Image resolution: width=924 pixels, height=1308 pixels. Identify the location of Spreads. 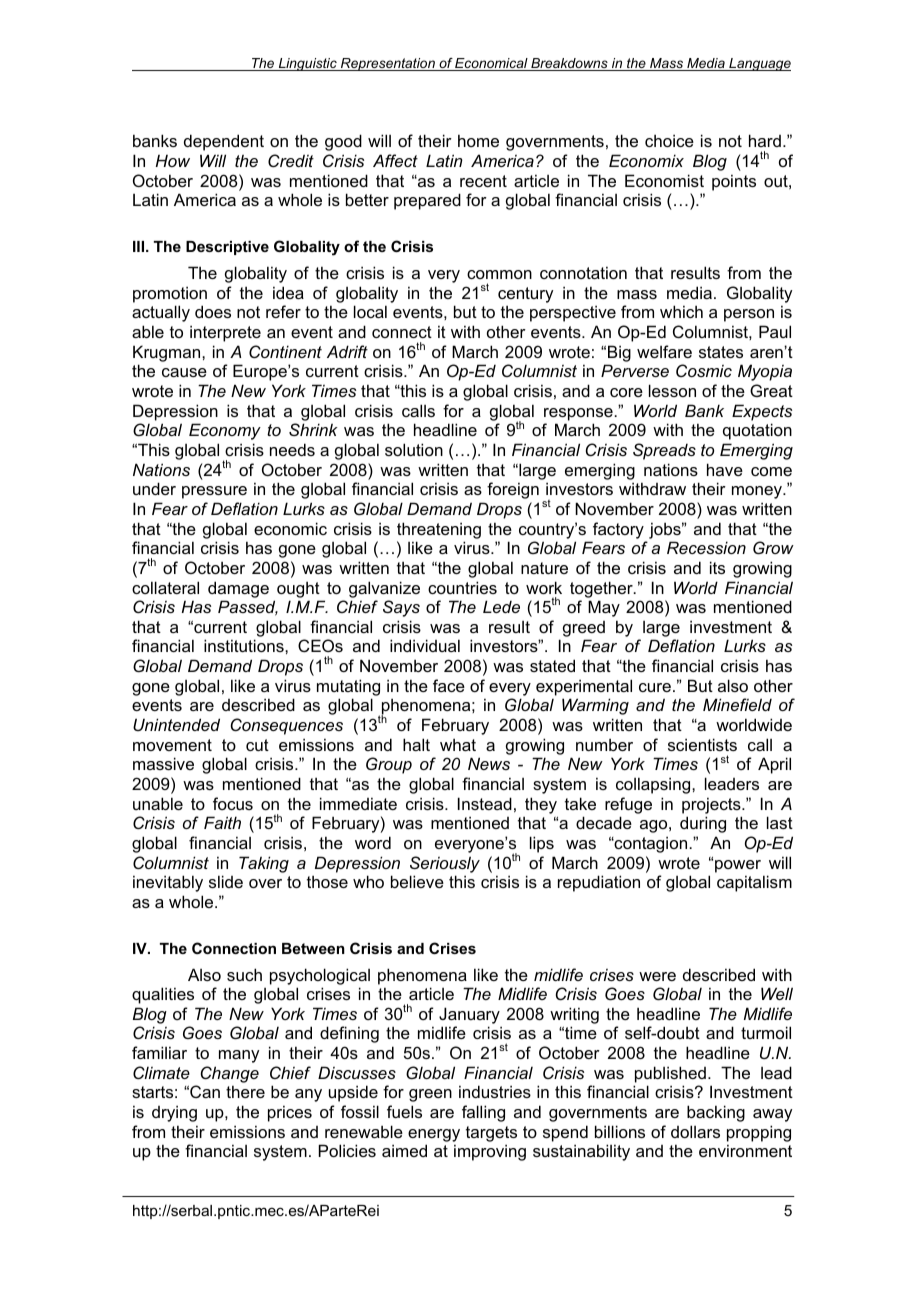
(664, 451).
